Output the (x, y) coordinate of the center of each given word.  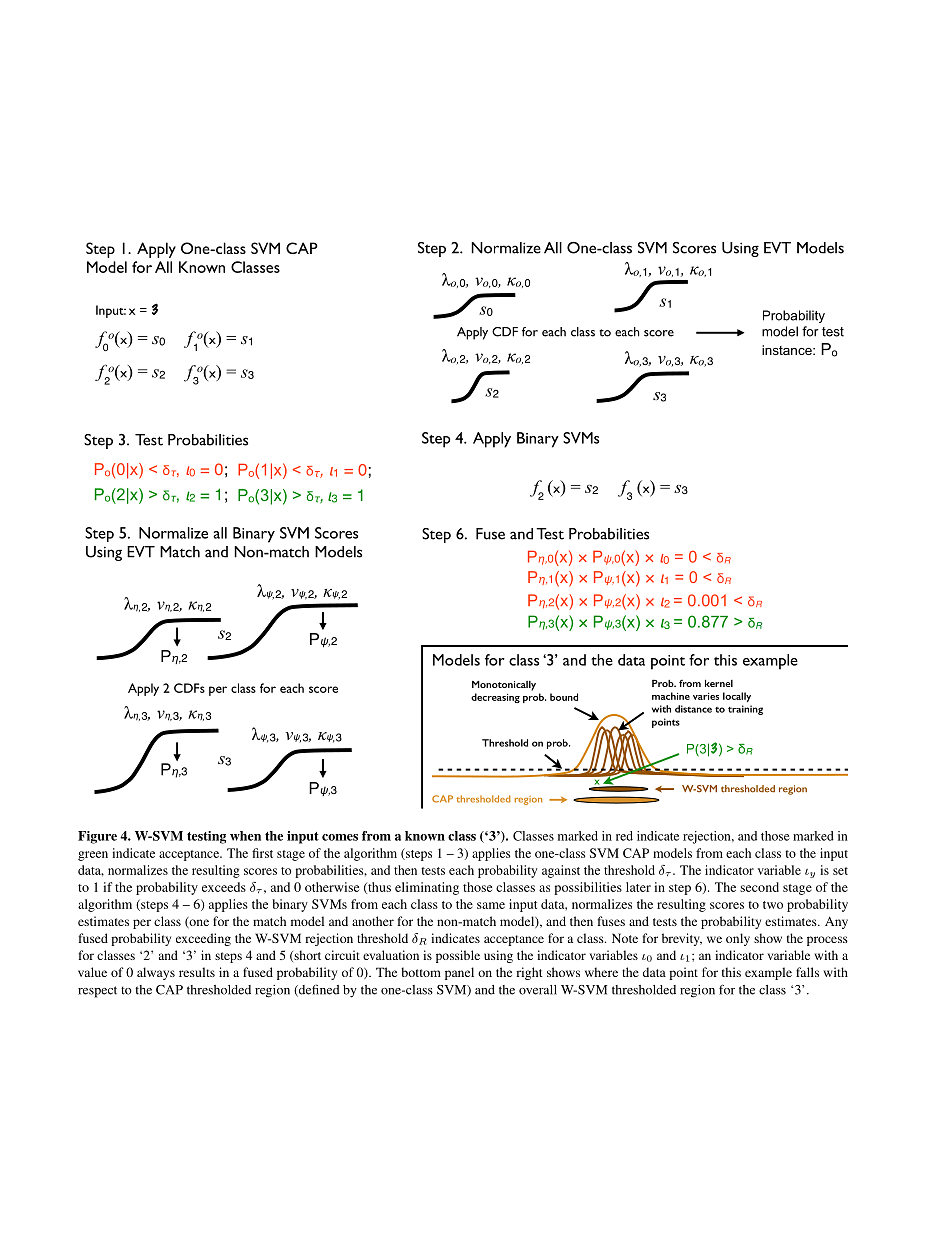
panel (459, 973)
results (197, 972)
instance (788, 350)
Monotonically (504, 686)
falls (807, 972)
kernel (719, 683)
